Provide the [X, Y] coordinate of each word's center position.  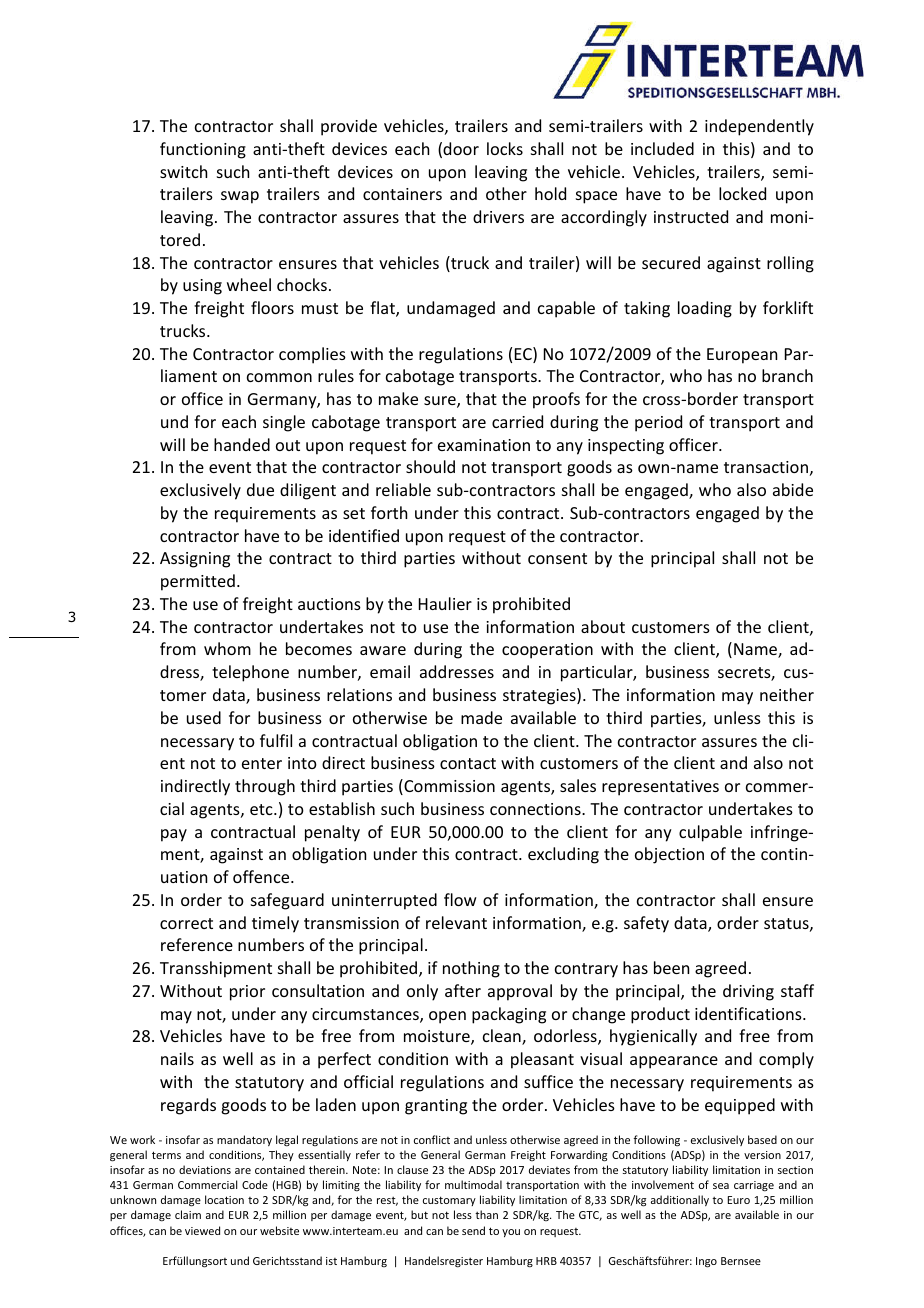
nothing [471, 969]
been [671, 967]
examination [484, 445]
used [204, 717]
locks [505, 148]
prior [247, 993]
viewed [202, 1230]
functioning [203, 150]
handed [242, 444]
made [481, 717]
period [658, 423]
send [473, 1230]
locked [742, 193]
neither [787, 694]
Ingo [706, 1262]
